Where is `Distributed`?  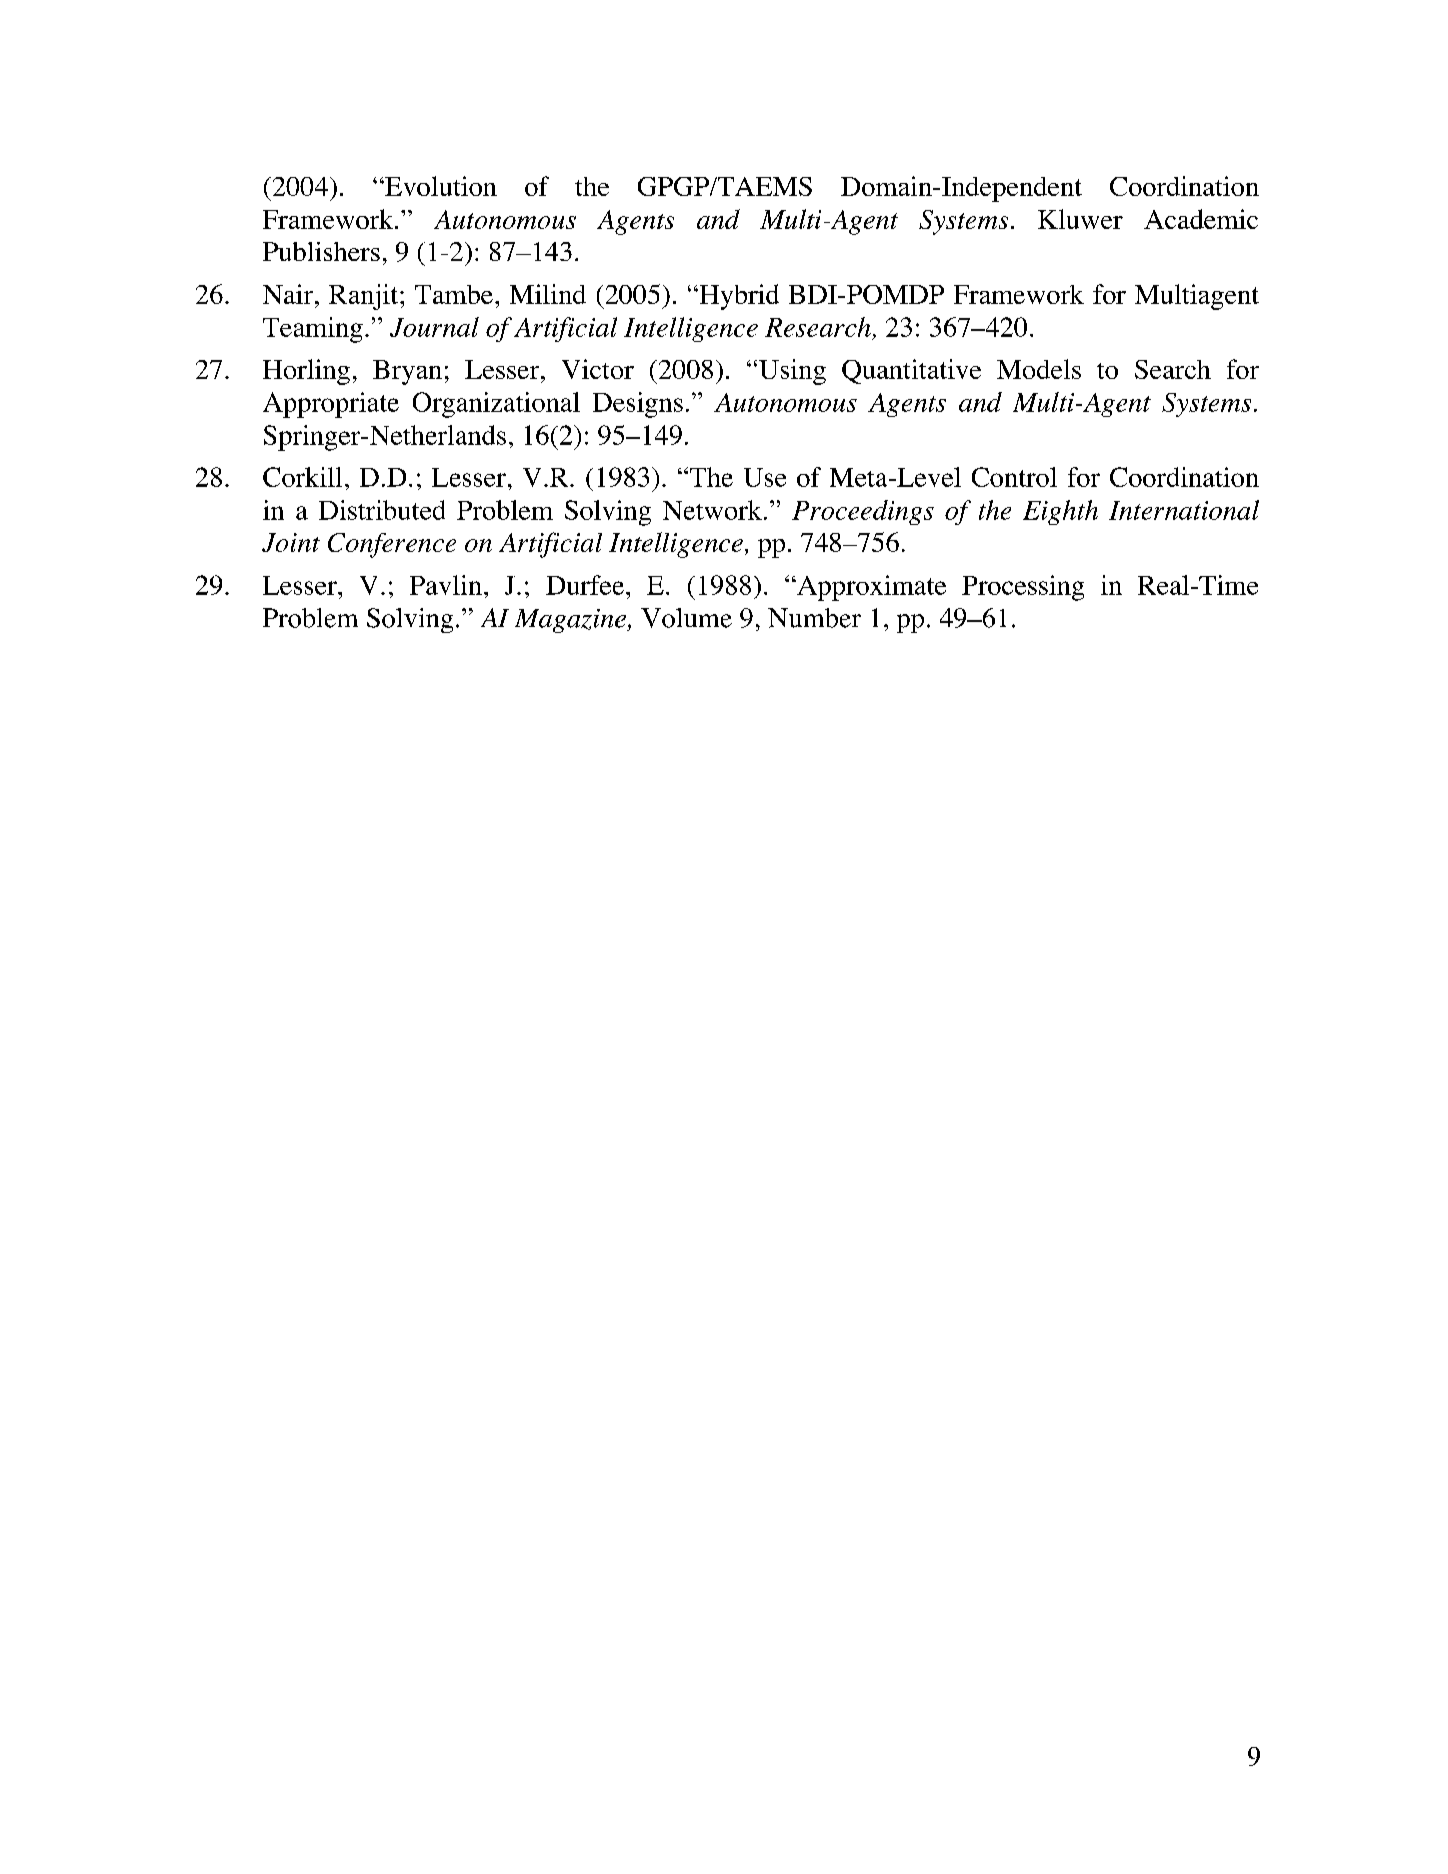
Distributed is located at coordinates (382, 510).
